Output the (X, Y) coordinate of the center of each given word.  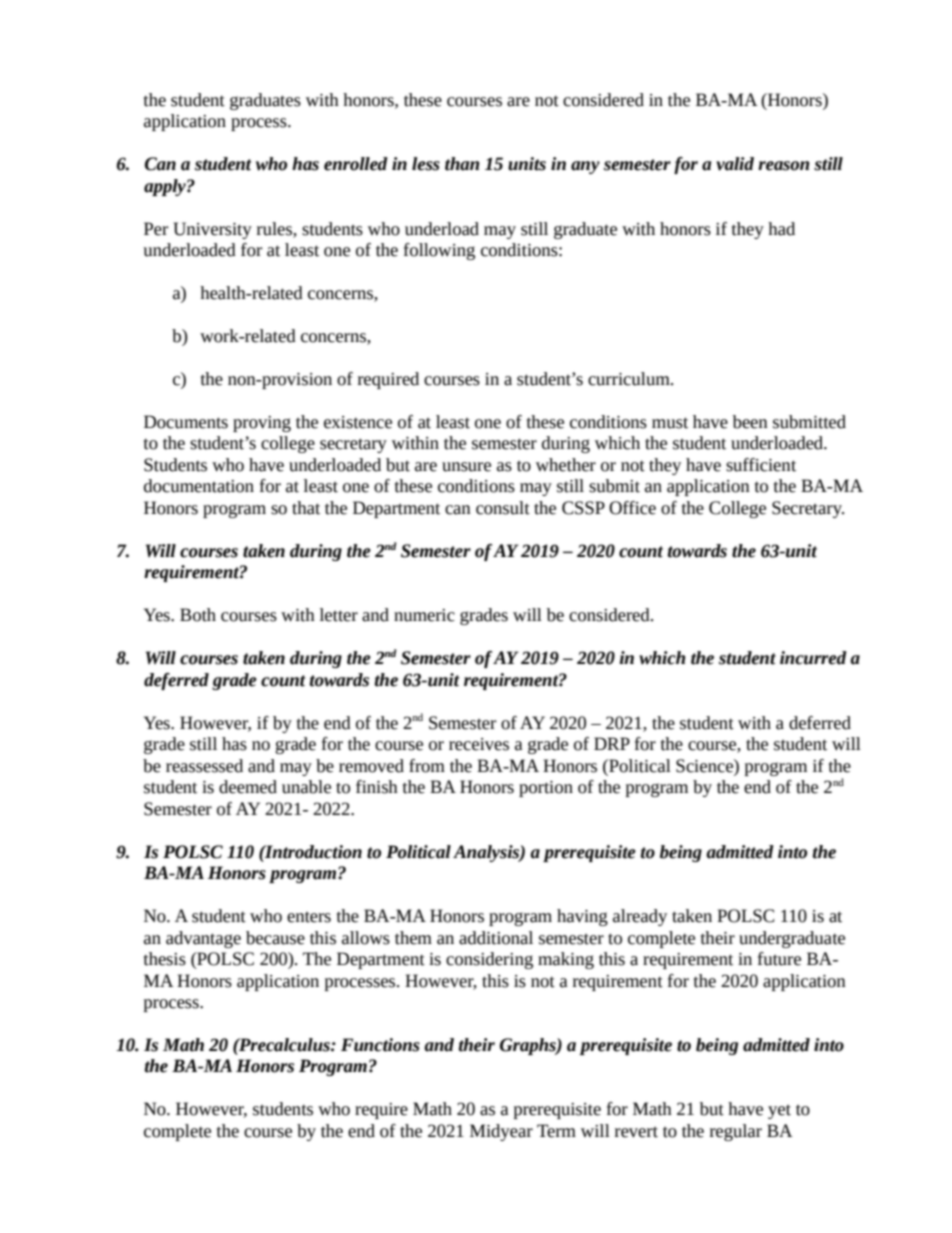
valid (735, 164)
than (462, 164)
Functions (380, 1045)
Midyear (501, 1132)
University (212, 230)
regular (736, 1132)
